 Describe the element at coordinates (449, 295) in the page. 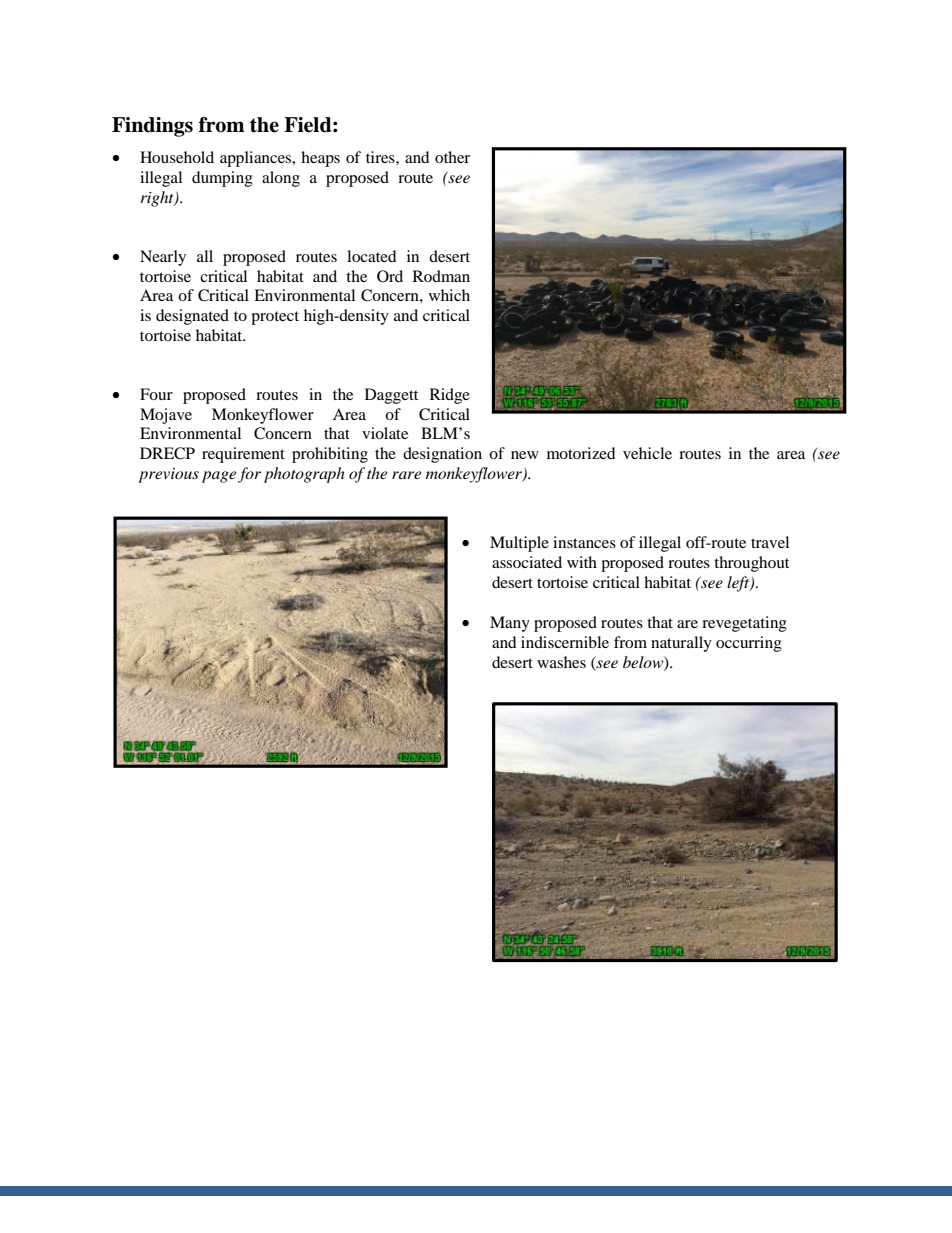

I see `which` at that location.
